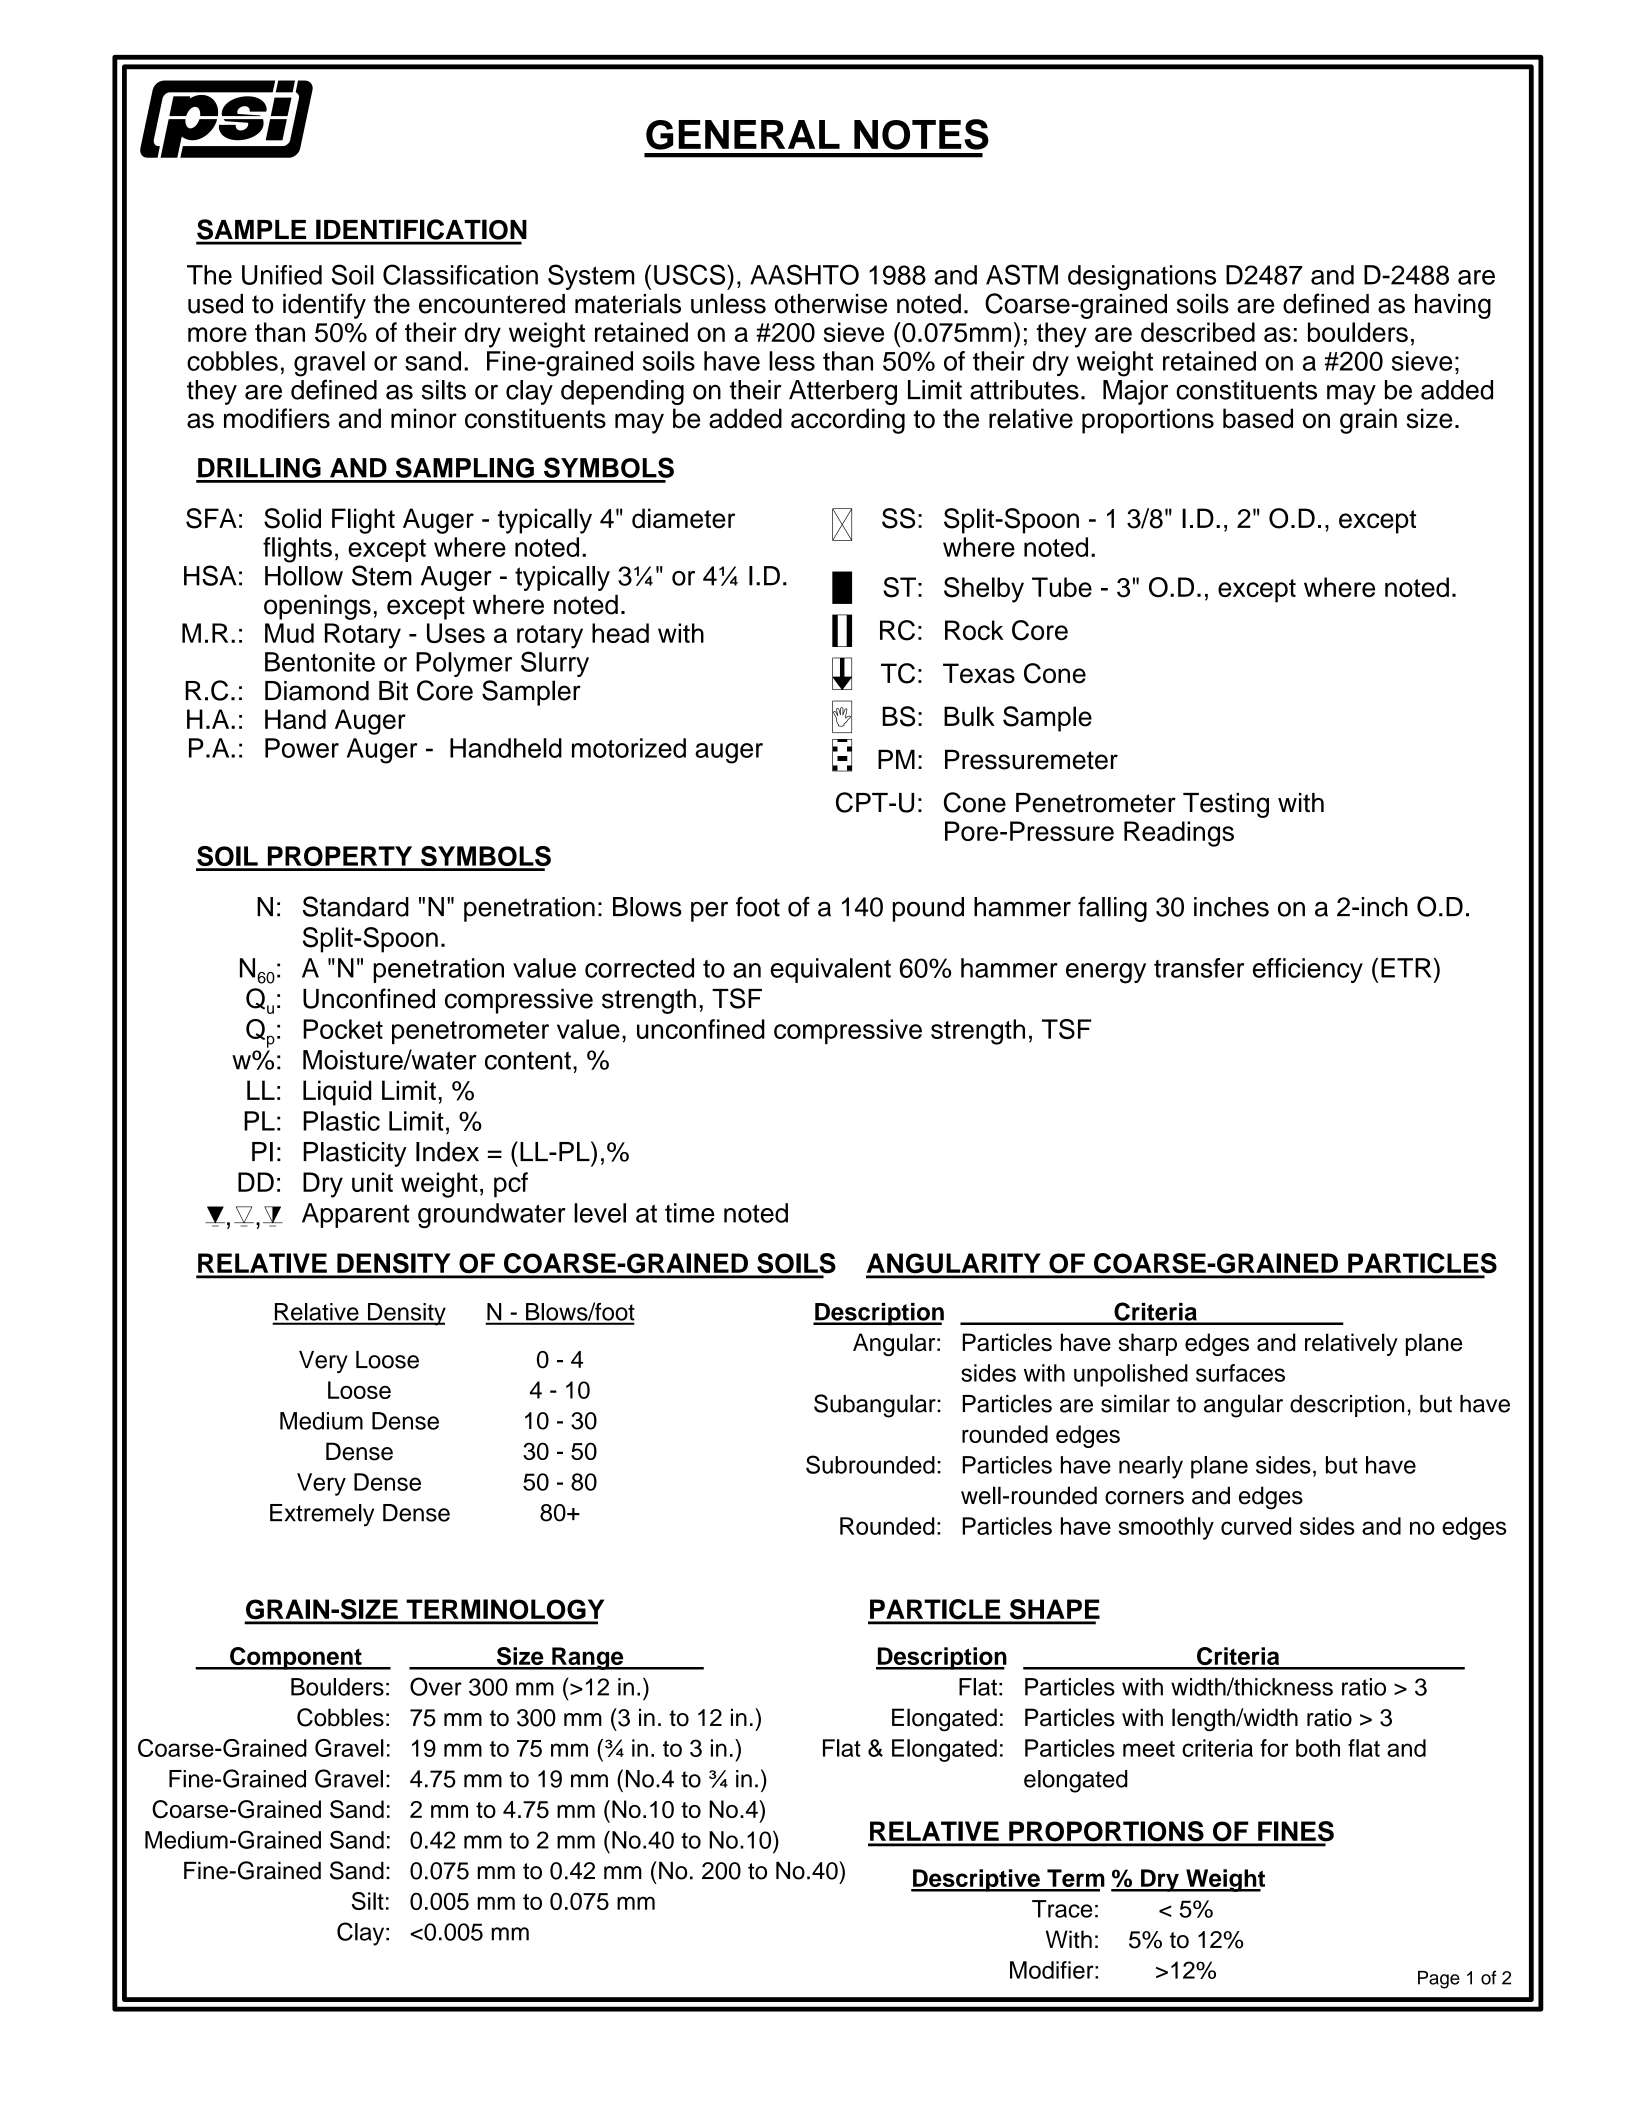 This document has height=2105, width=1627. Describe the element at coordinates (356, 1215) in the document. I see `Apparent` at that location.
